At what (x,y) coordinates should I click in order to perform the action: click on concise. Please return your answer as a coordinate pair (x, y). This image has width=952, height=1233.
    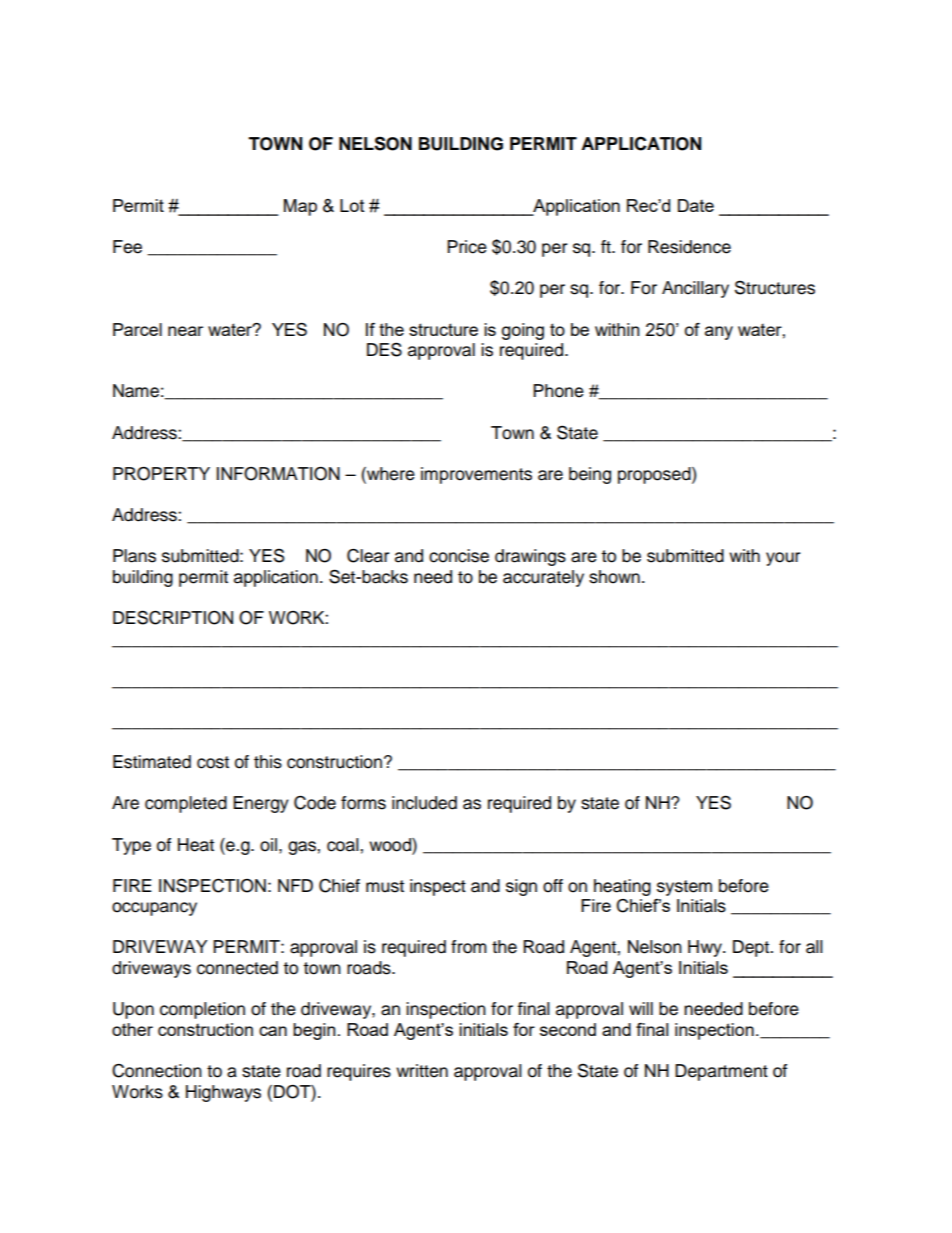
    Looking at the image, I should click on (459, 556).
